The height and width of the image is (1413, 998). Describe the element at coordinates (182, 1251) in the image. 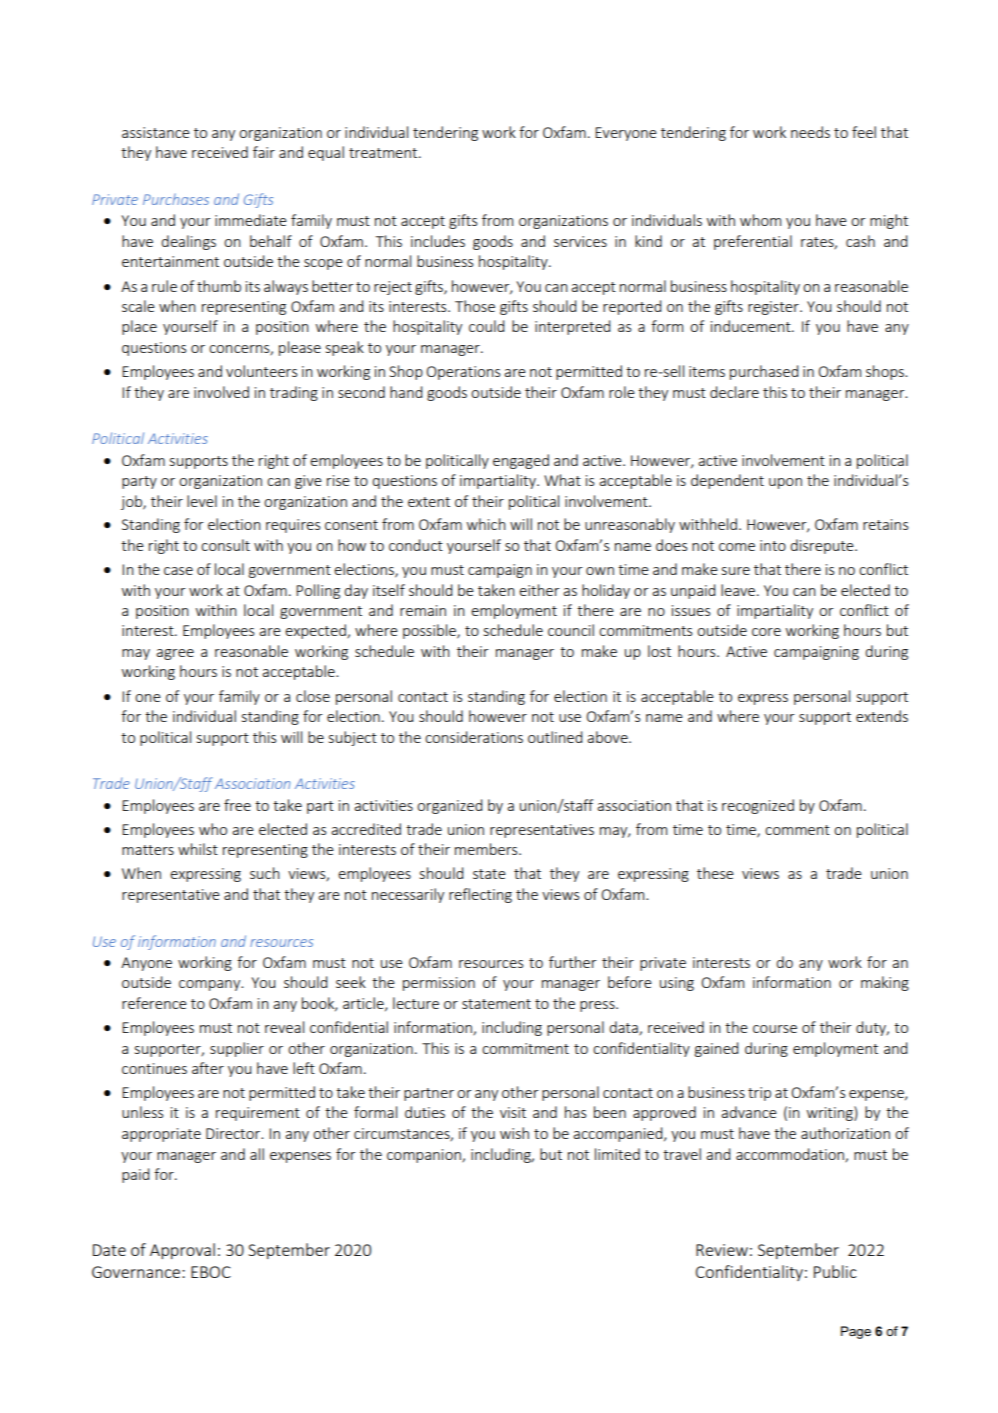

I see `Approval` at that location.
